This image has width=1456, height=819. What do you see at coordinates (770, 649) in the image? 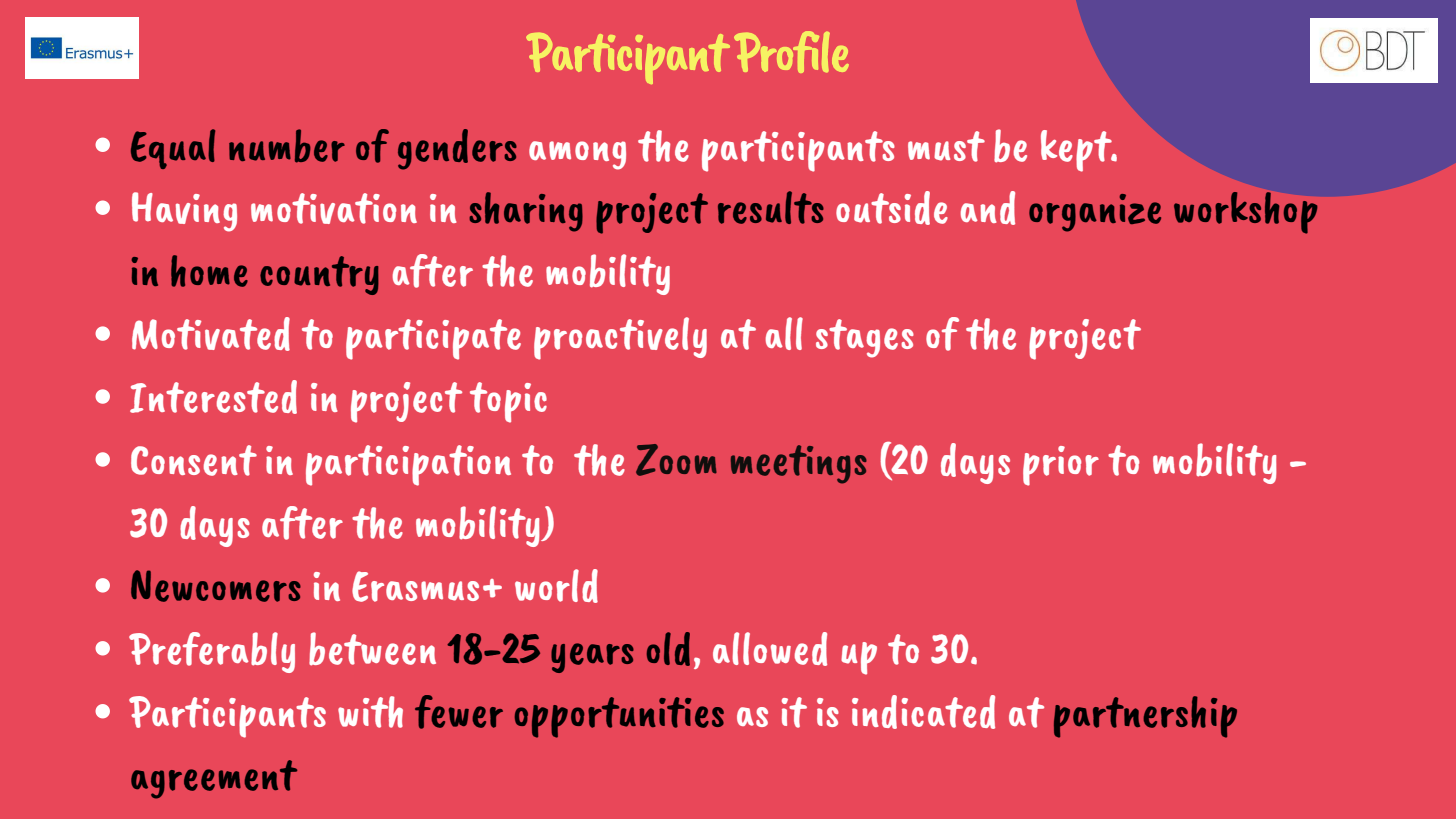
I see `allowed` at bounding box center [770, 649].
